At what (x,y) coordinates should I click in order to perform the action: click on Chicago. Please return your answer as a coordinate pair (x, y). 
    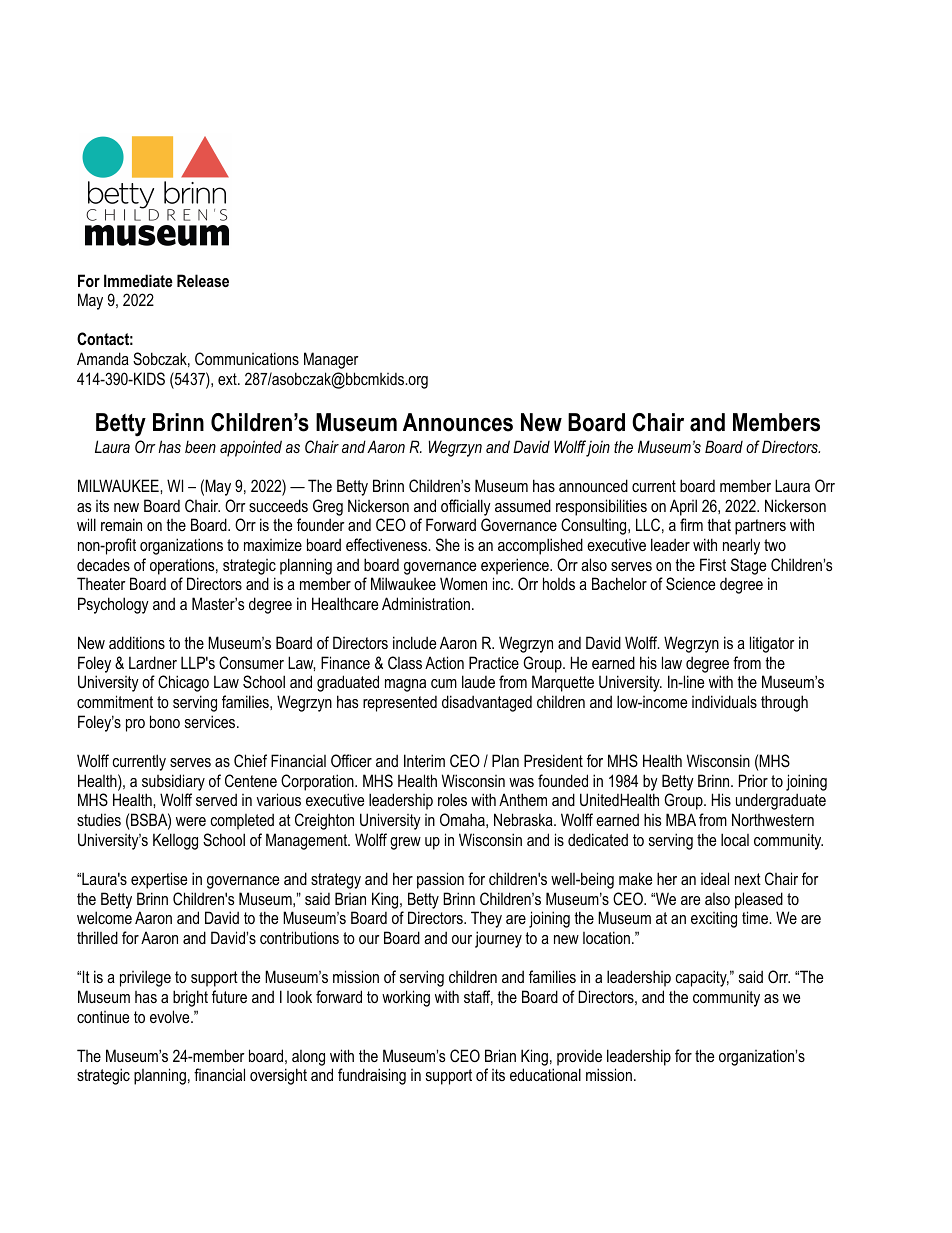
    Looking at the image, I should click on (183, 683).
